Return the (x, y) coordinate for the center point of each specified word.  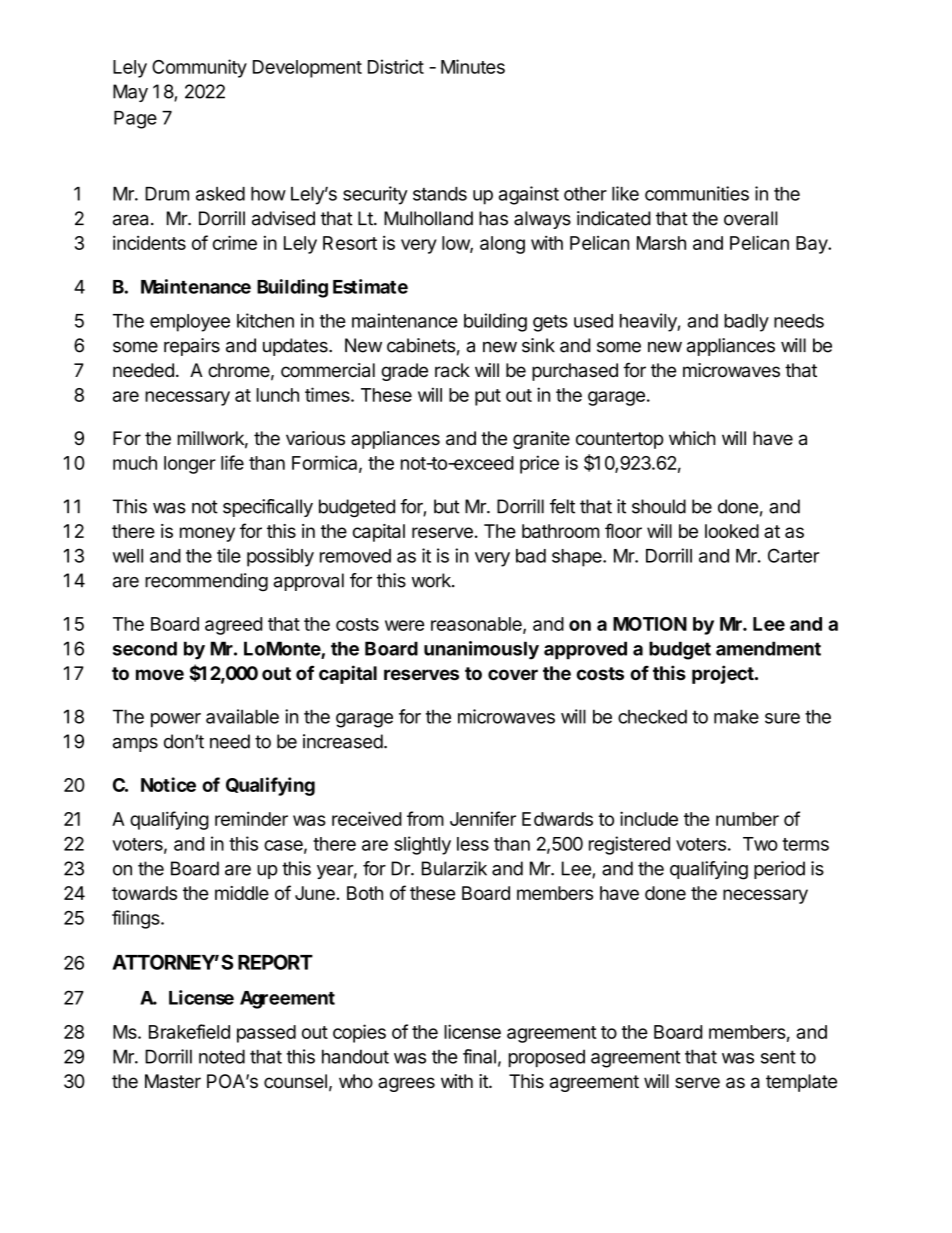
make (736, 716)
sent (778, 1057)
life (232, 462)
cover (513, 674)
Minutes (473, 66)
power (176, 720)
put (488, 397)
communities (697, 193)
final (479, 1056)
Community (199, 68)
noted (222, 1056)
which (692, 438)
